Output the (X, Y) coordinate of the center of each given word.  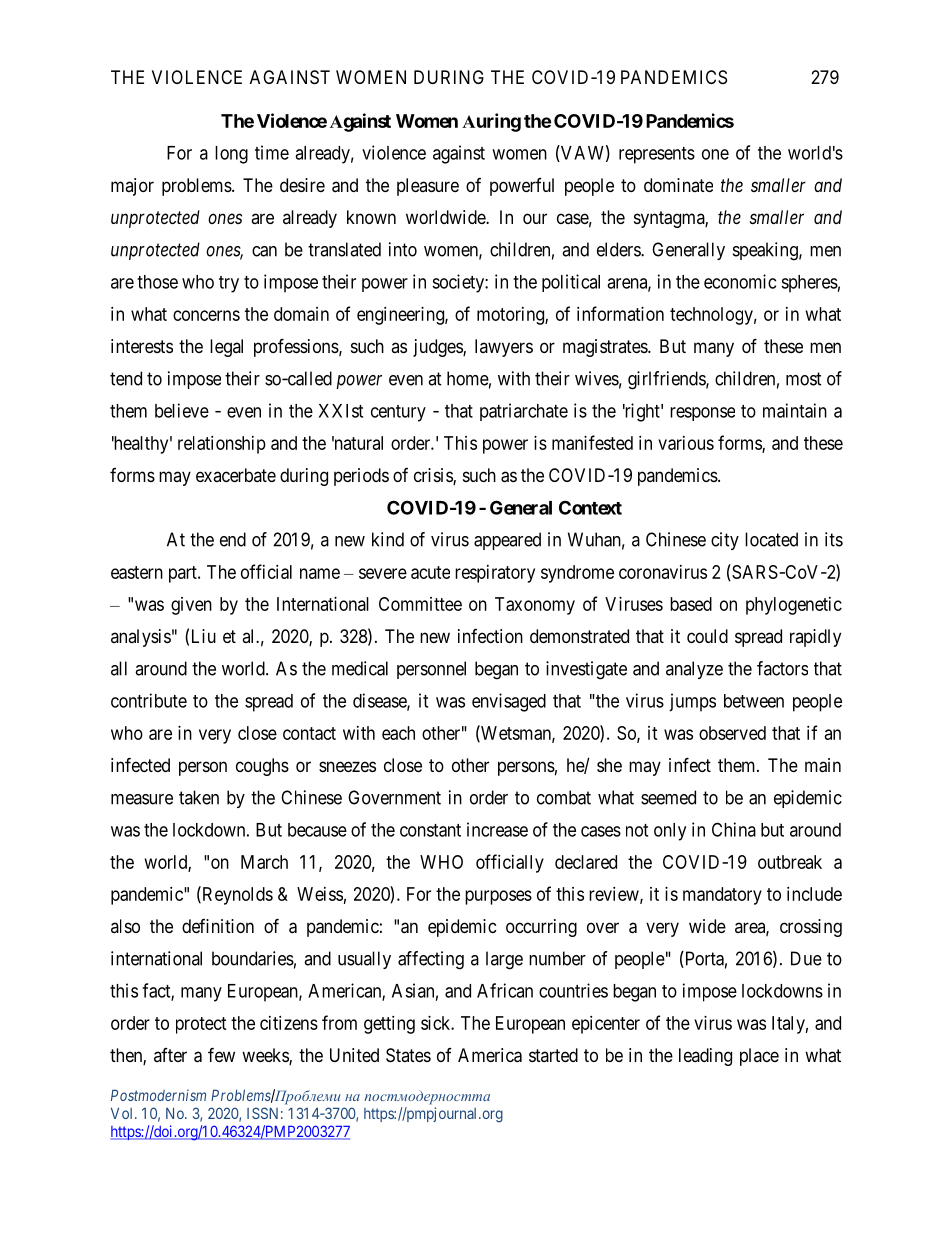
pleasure (428, 187)
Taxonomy (535, 606)
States (408, 1055)
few (221, 1054)
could (707, 636)
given (191, 606)
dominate (678, 185)
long (231, 155)
